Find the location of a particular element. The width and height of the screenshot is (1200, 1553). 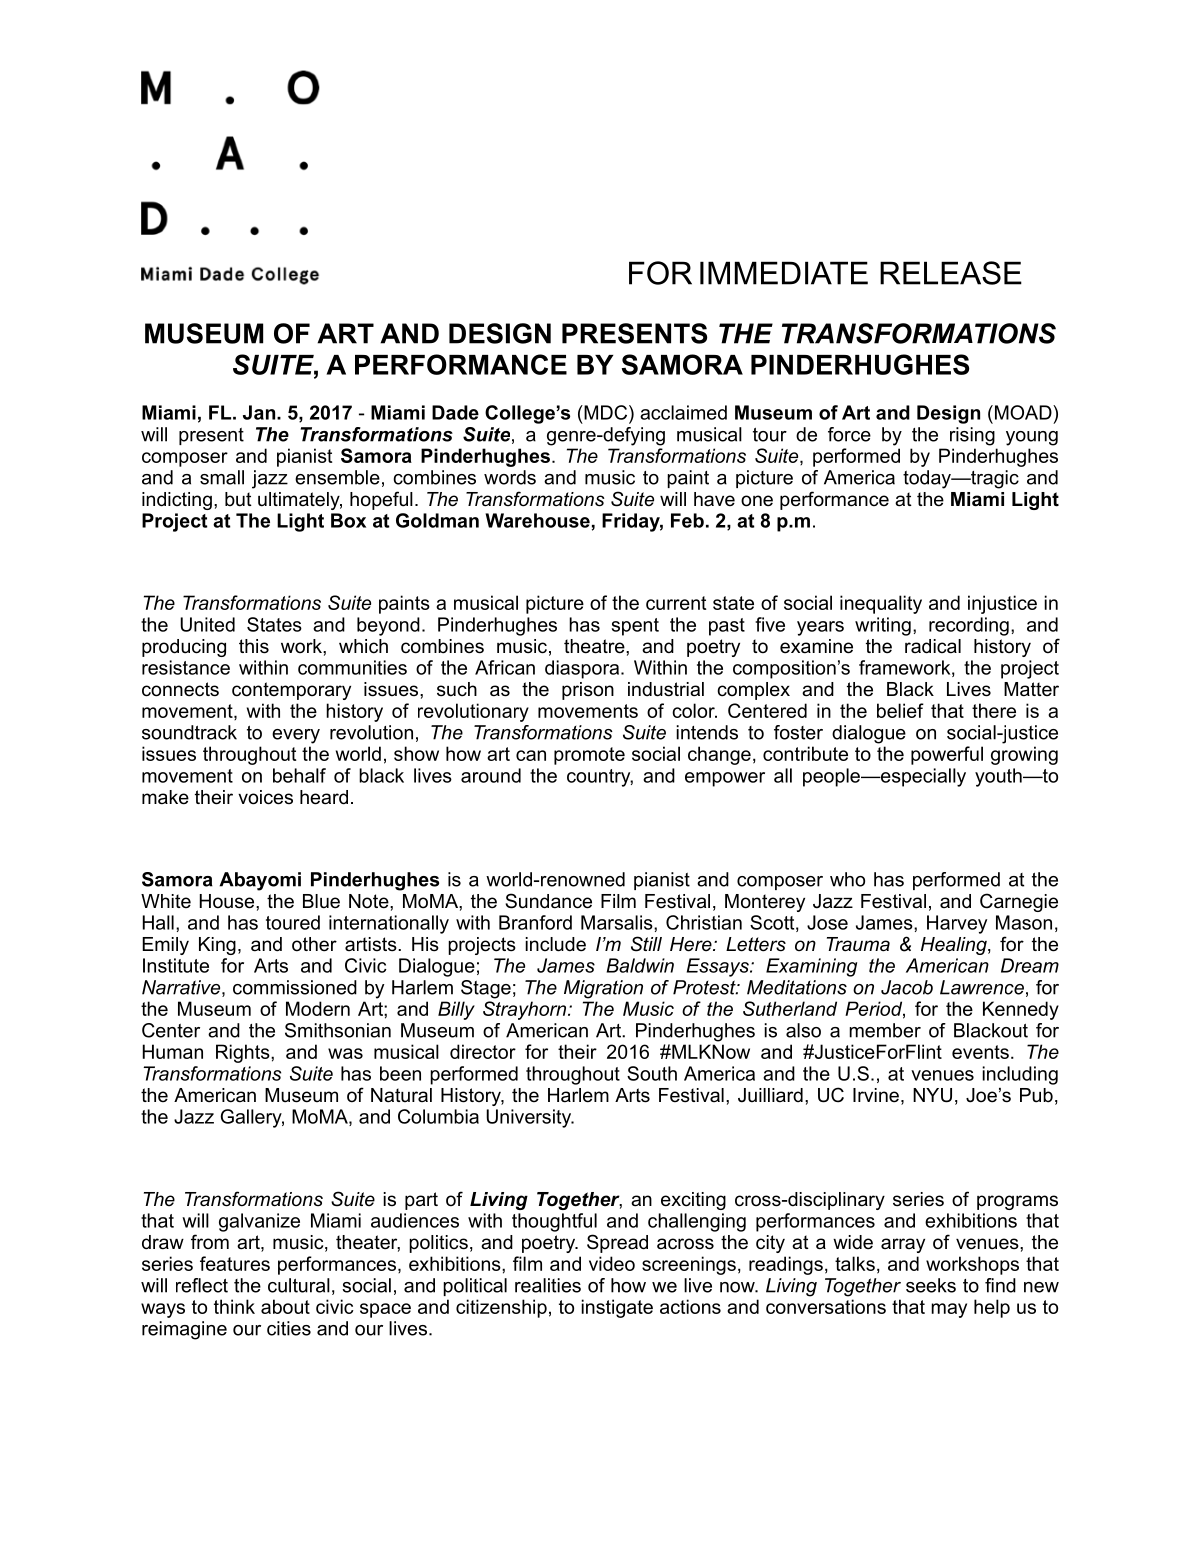

promote is located at coordinates (589, 756).
